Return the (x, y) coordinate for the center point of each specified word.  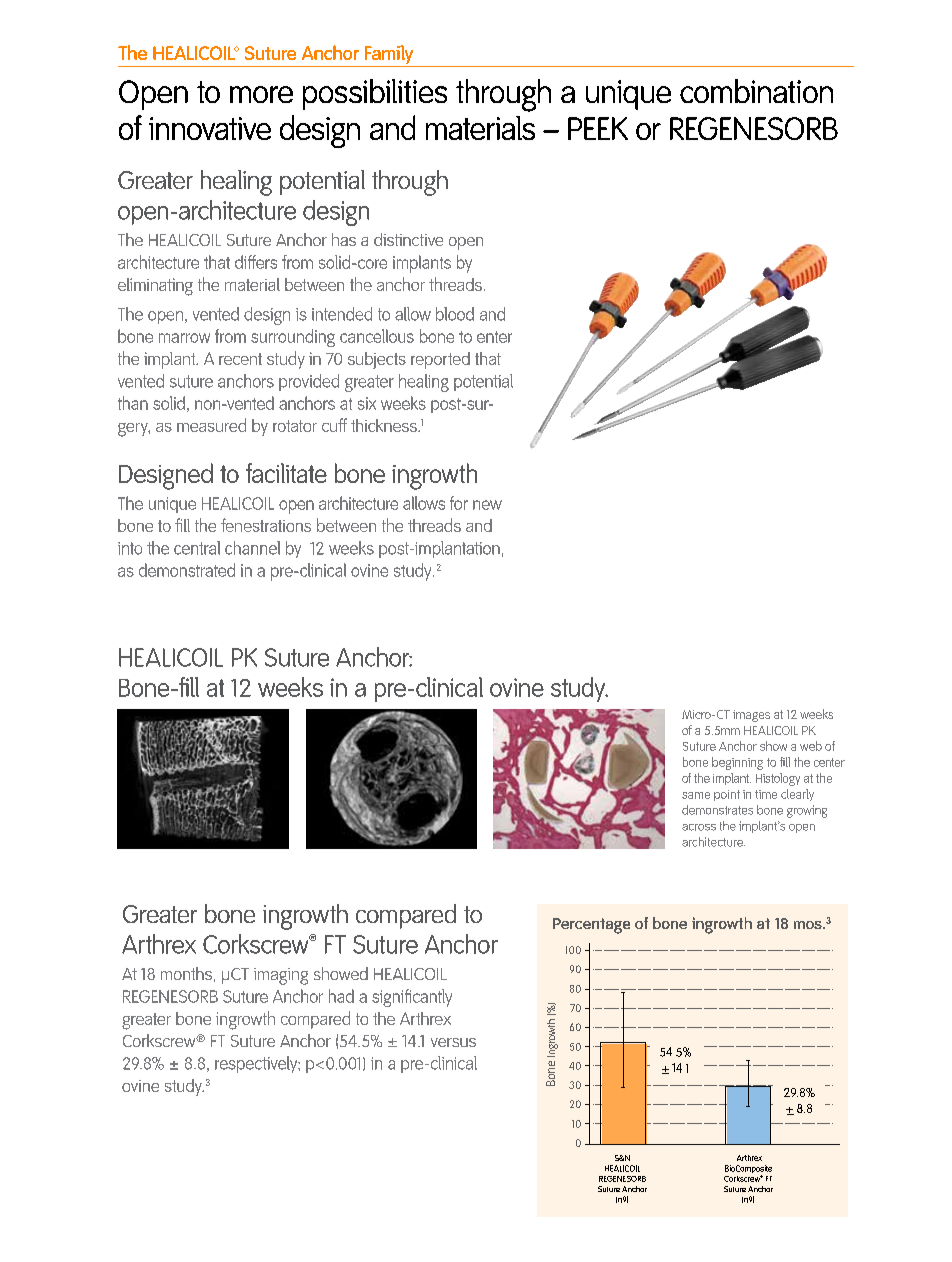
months (186, 973)
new (487, 505)
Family (389, 56)
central (197, 548)
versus (453, 1042)
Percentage (591, 926)
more (261, 94)
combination (756, 91)
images (751, 716)
